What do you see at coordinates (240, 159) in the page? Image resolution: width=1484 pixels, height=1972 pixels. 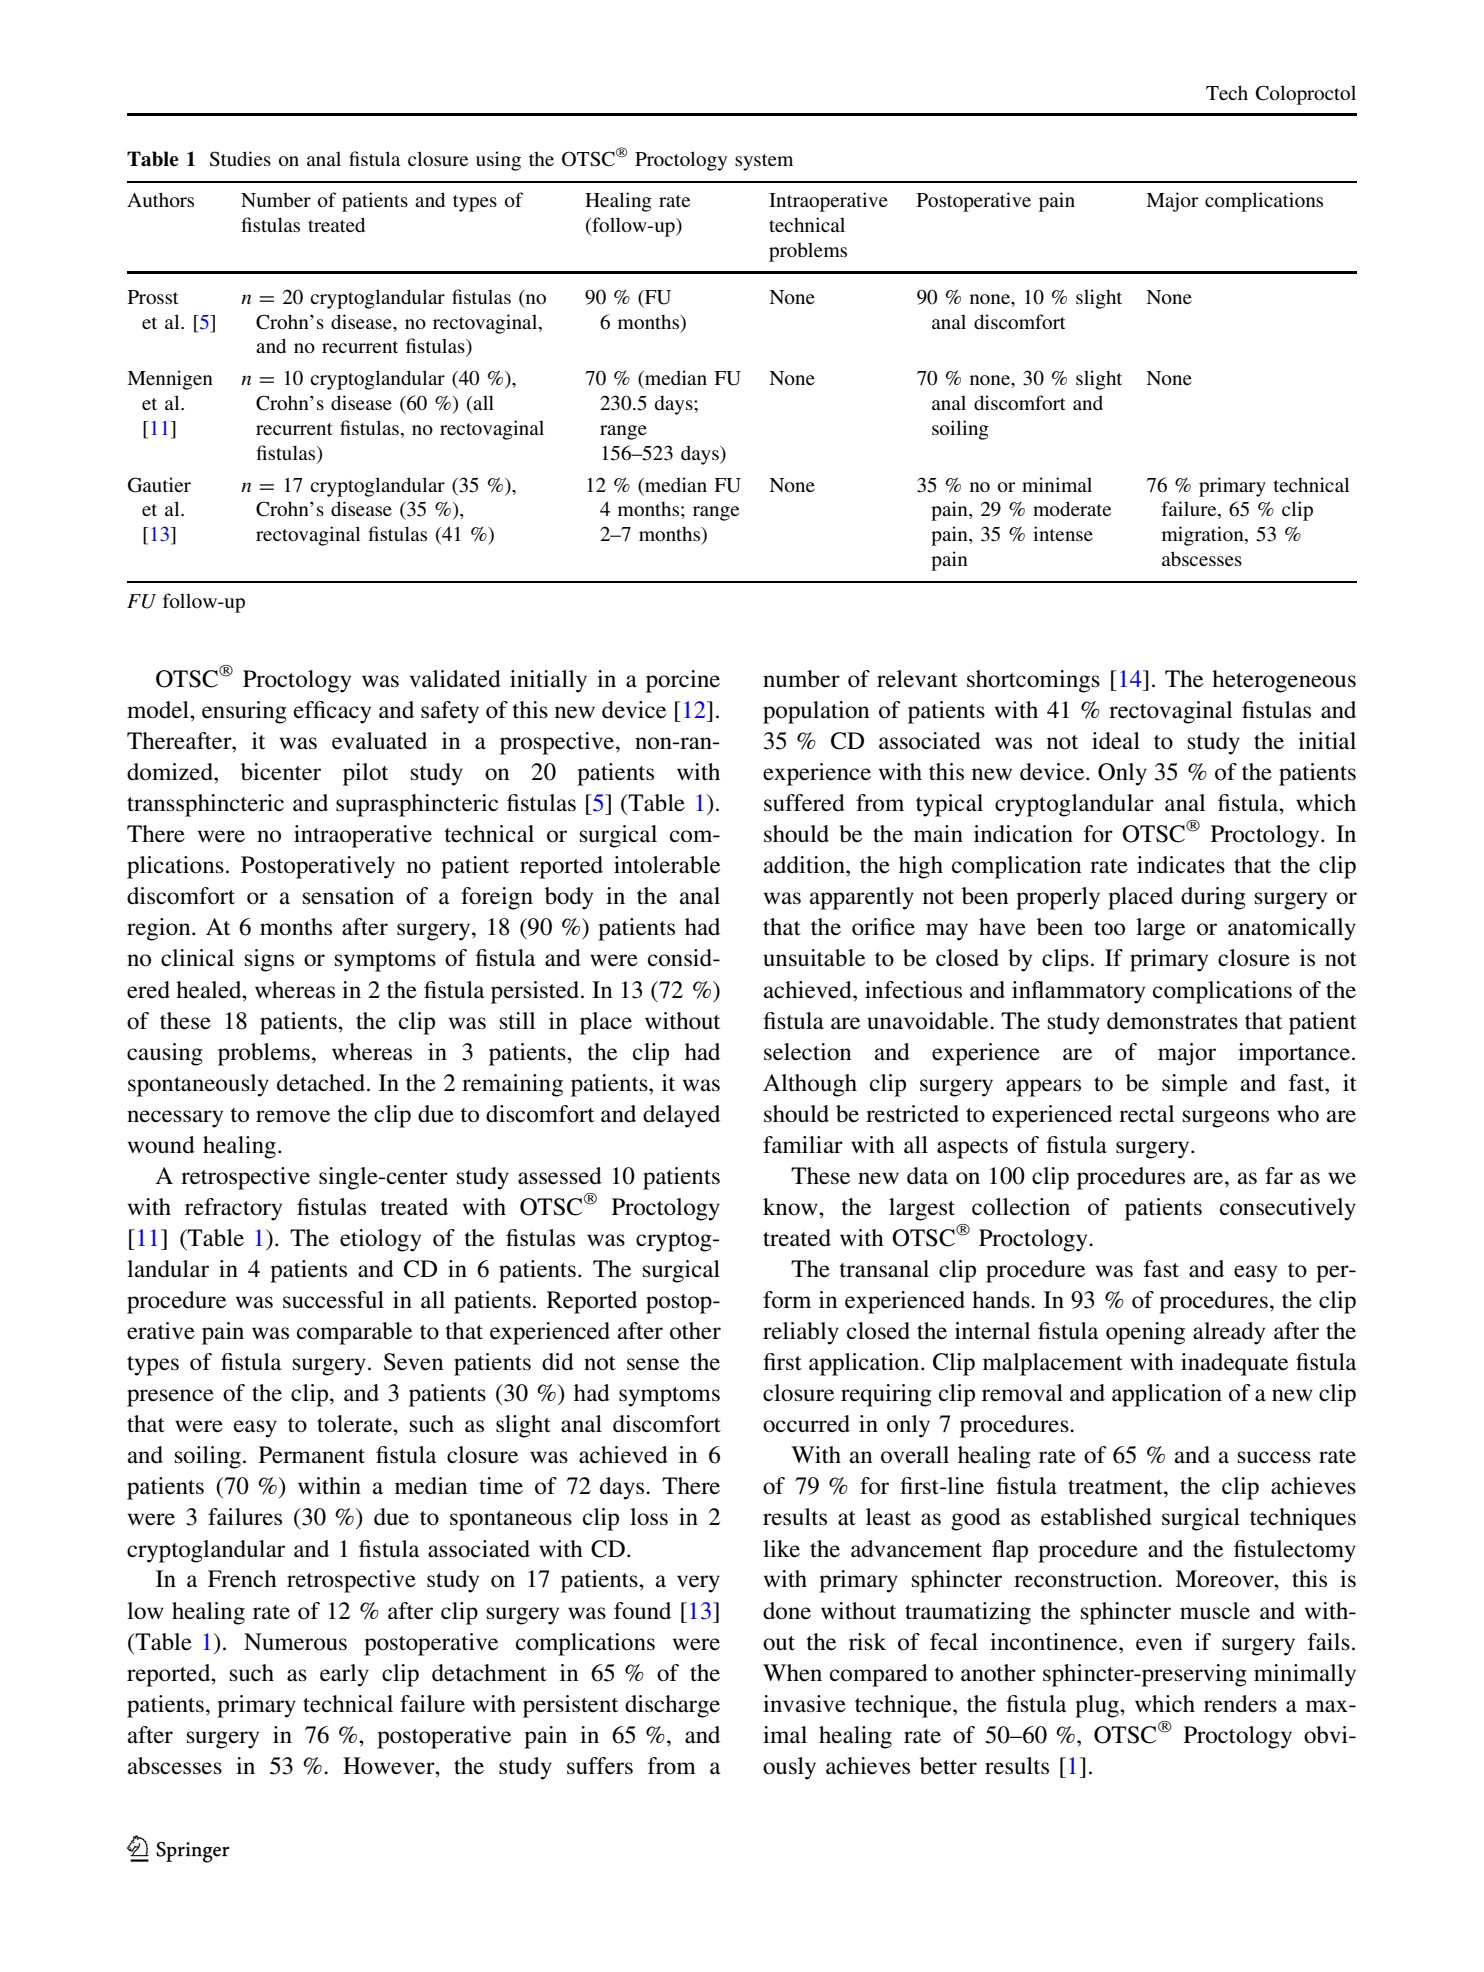 I see `Studies` at bounding box center [240, 159].
